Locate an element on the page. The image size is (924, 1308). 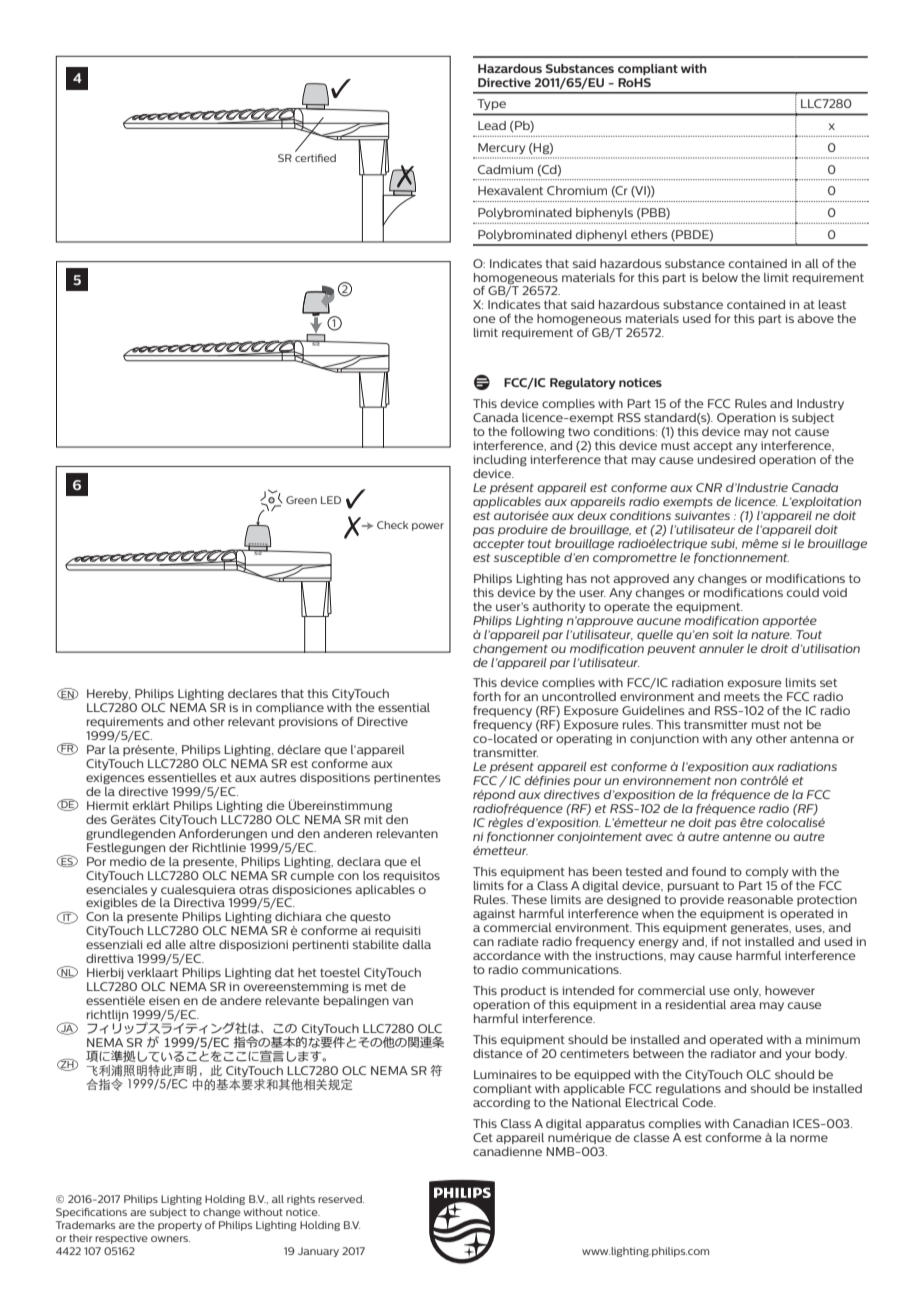
eisen is located at coordinates (164, 1000).
